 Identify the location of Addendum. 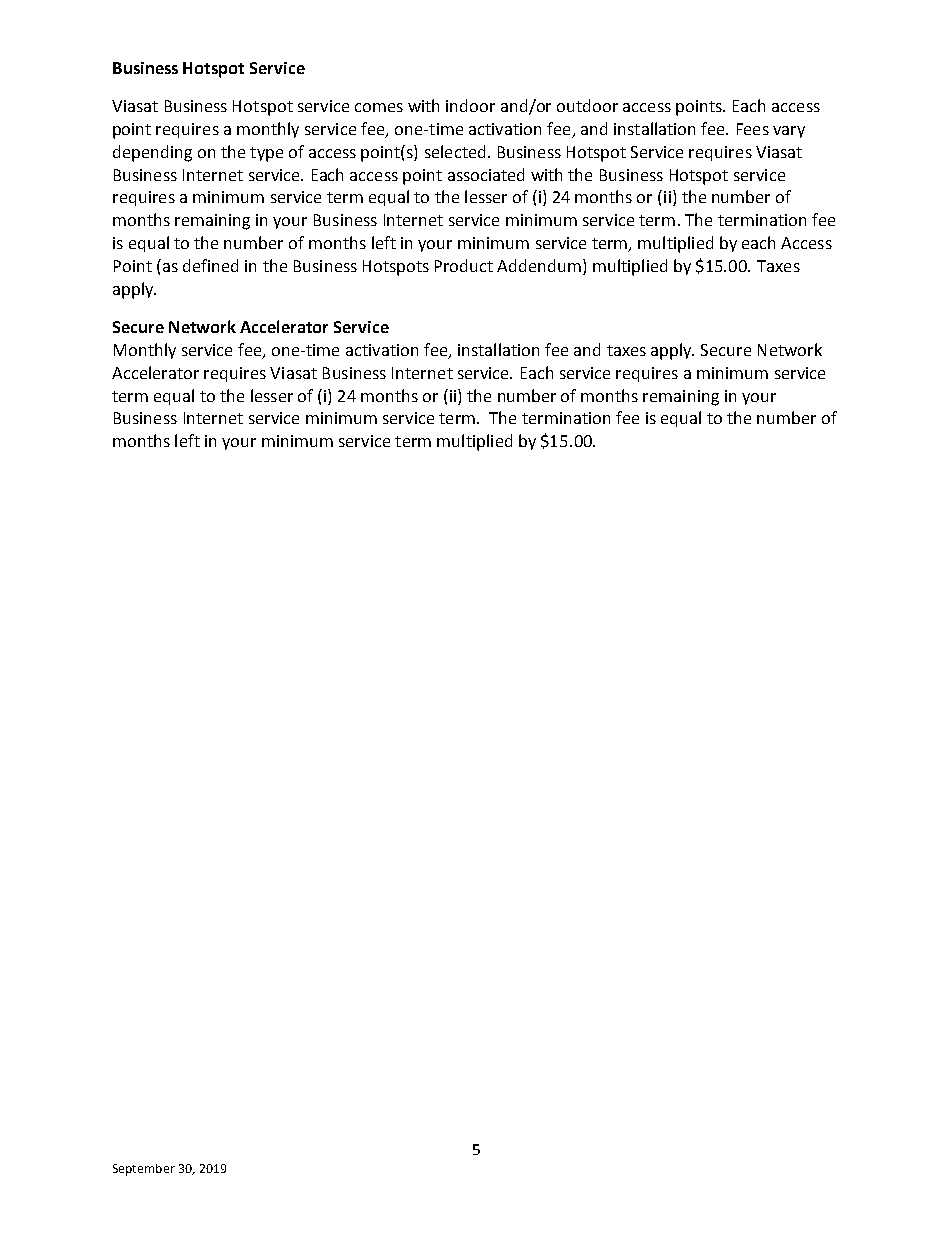
(539, 265).
